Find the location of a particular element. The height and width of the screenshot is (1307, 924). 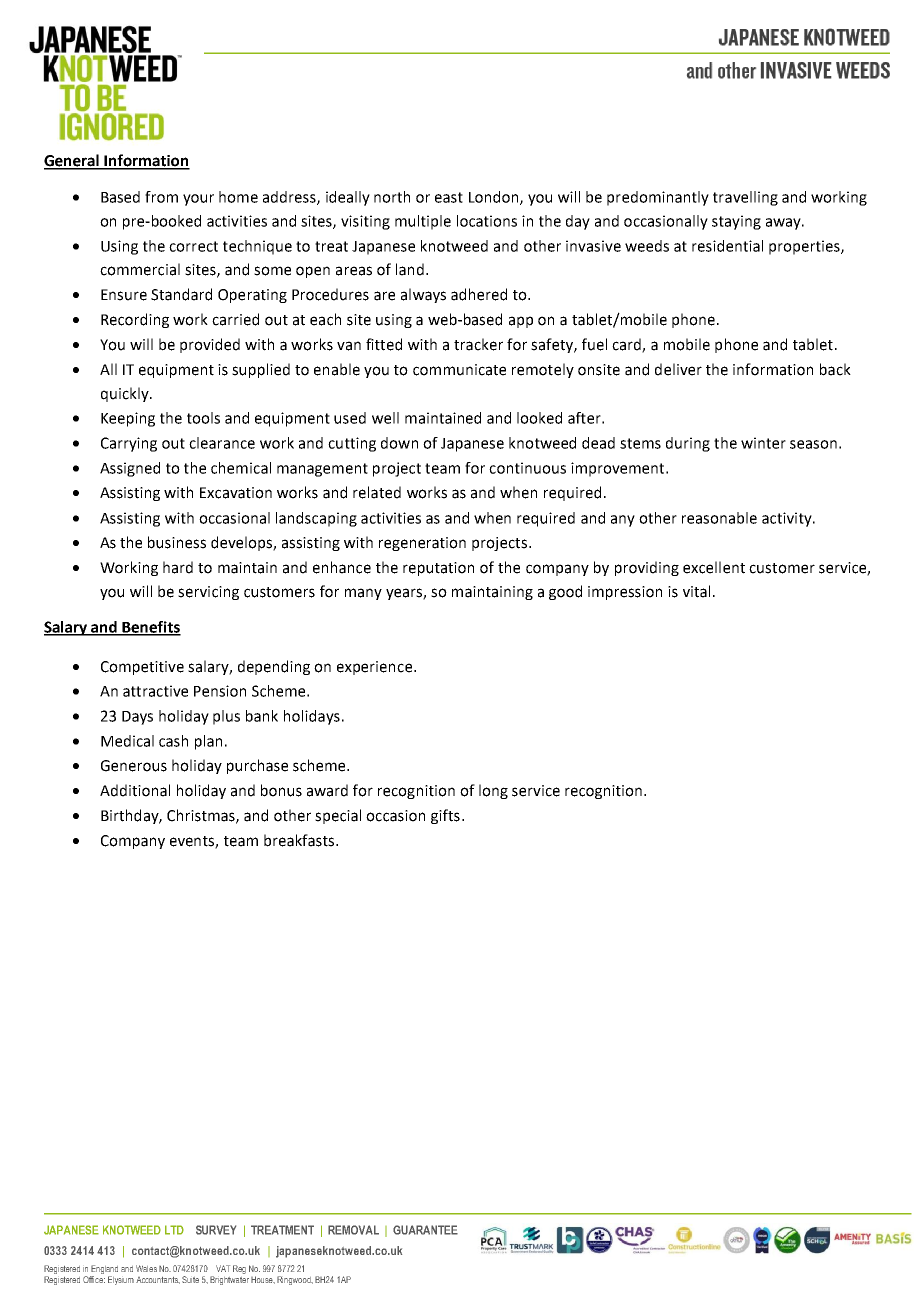

GUARANTEE is located at coordinates (425, 1230).
